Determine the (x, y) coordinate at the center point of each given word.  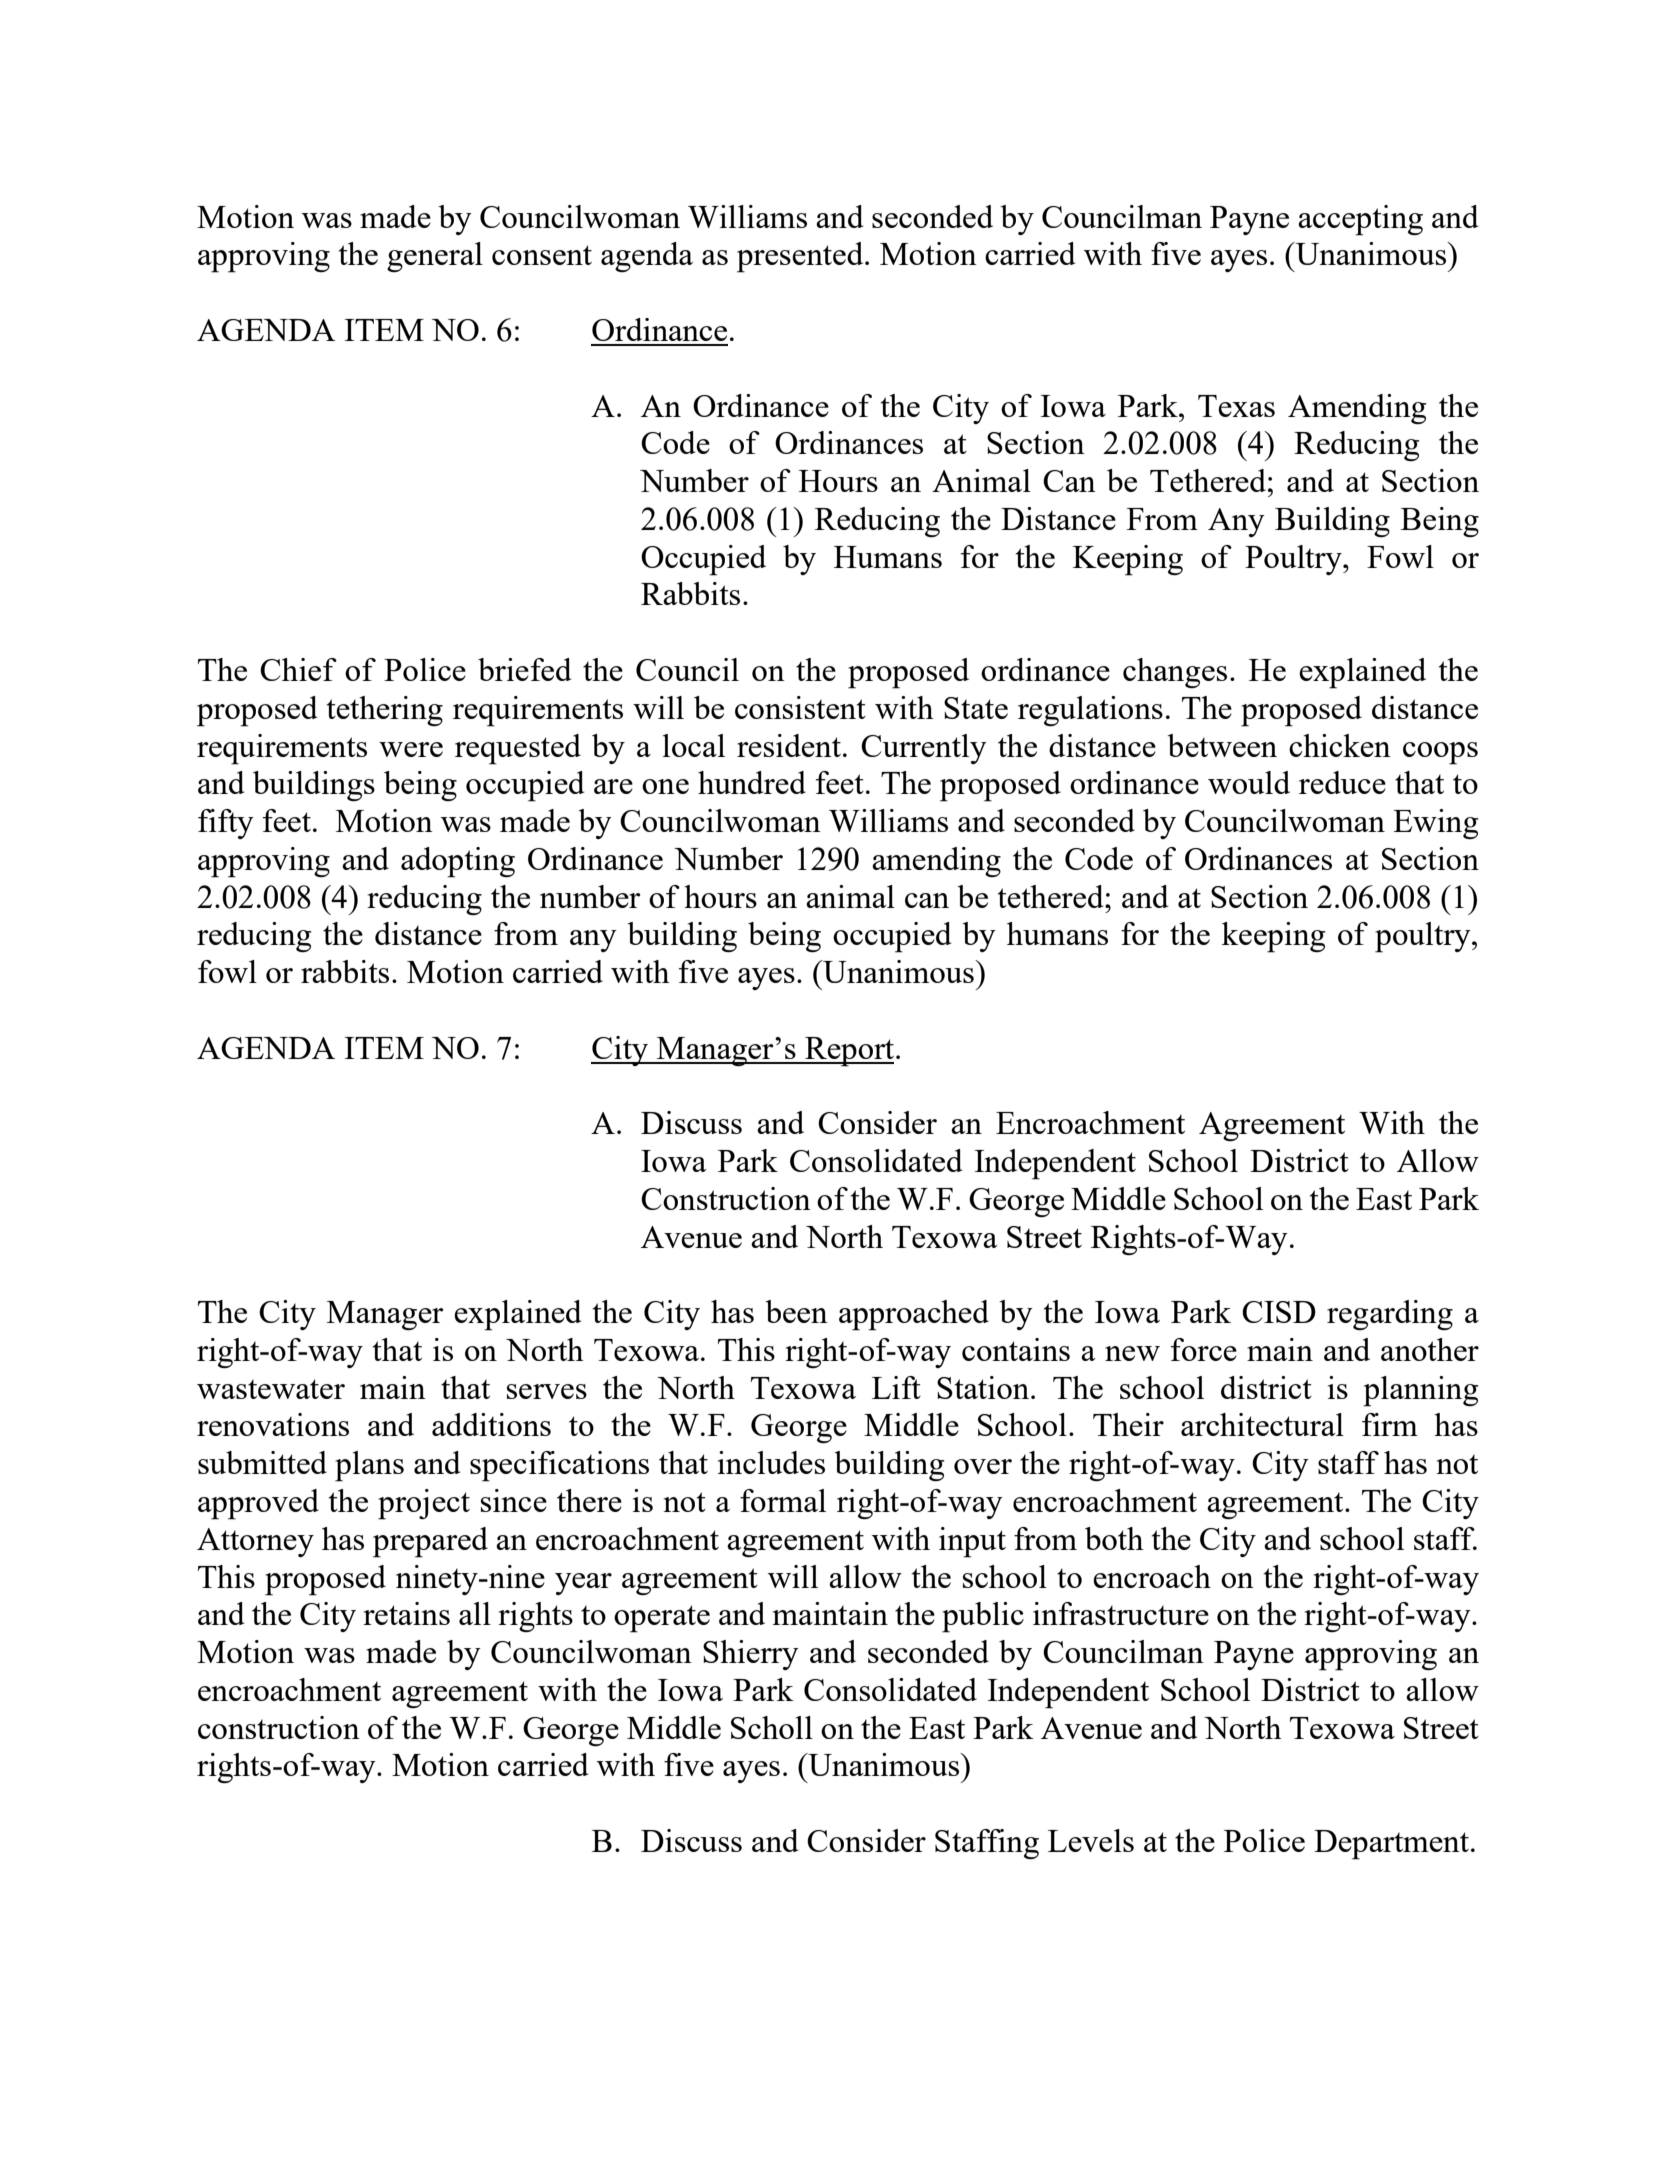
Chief (298, 669)
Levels (1091, 1840)
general (435, 257)
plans (369, 1466)
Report (850, 1052)
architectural (1262, 1424)
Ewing (1436, 824)
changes (1175, 673)
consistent (800, 707)
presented (801, 257)
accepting (1360, 220)
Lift (896, 1387)
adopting (458, 862)
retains (406, 1613)
